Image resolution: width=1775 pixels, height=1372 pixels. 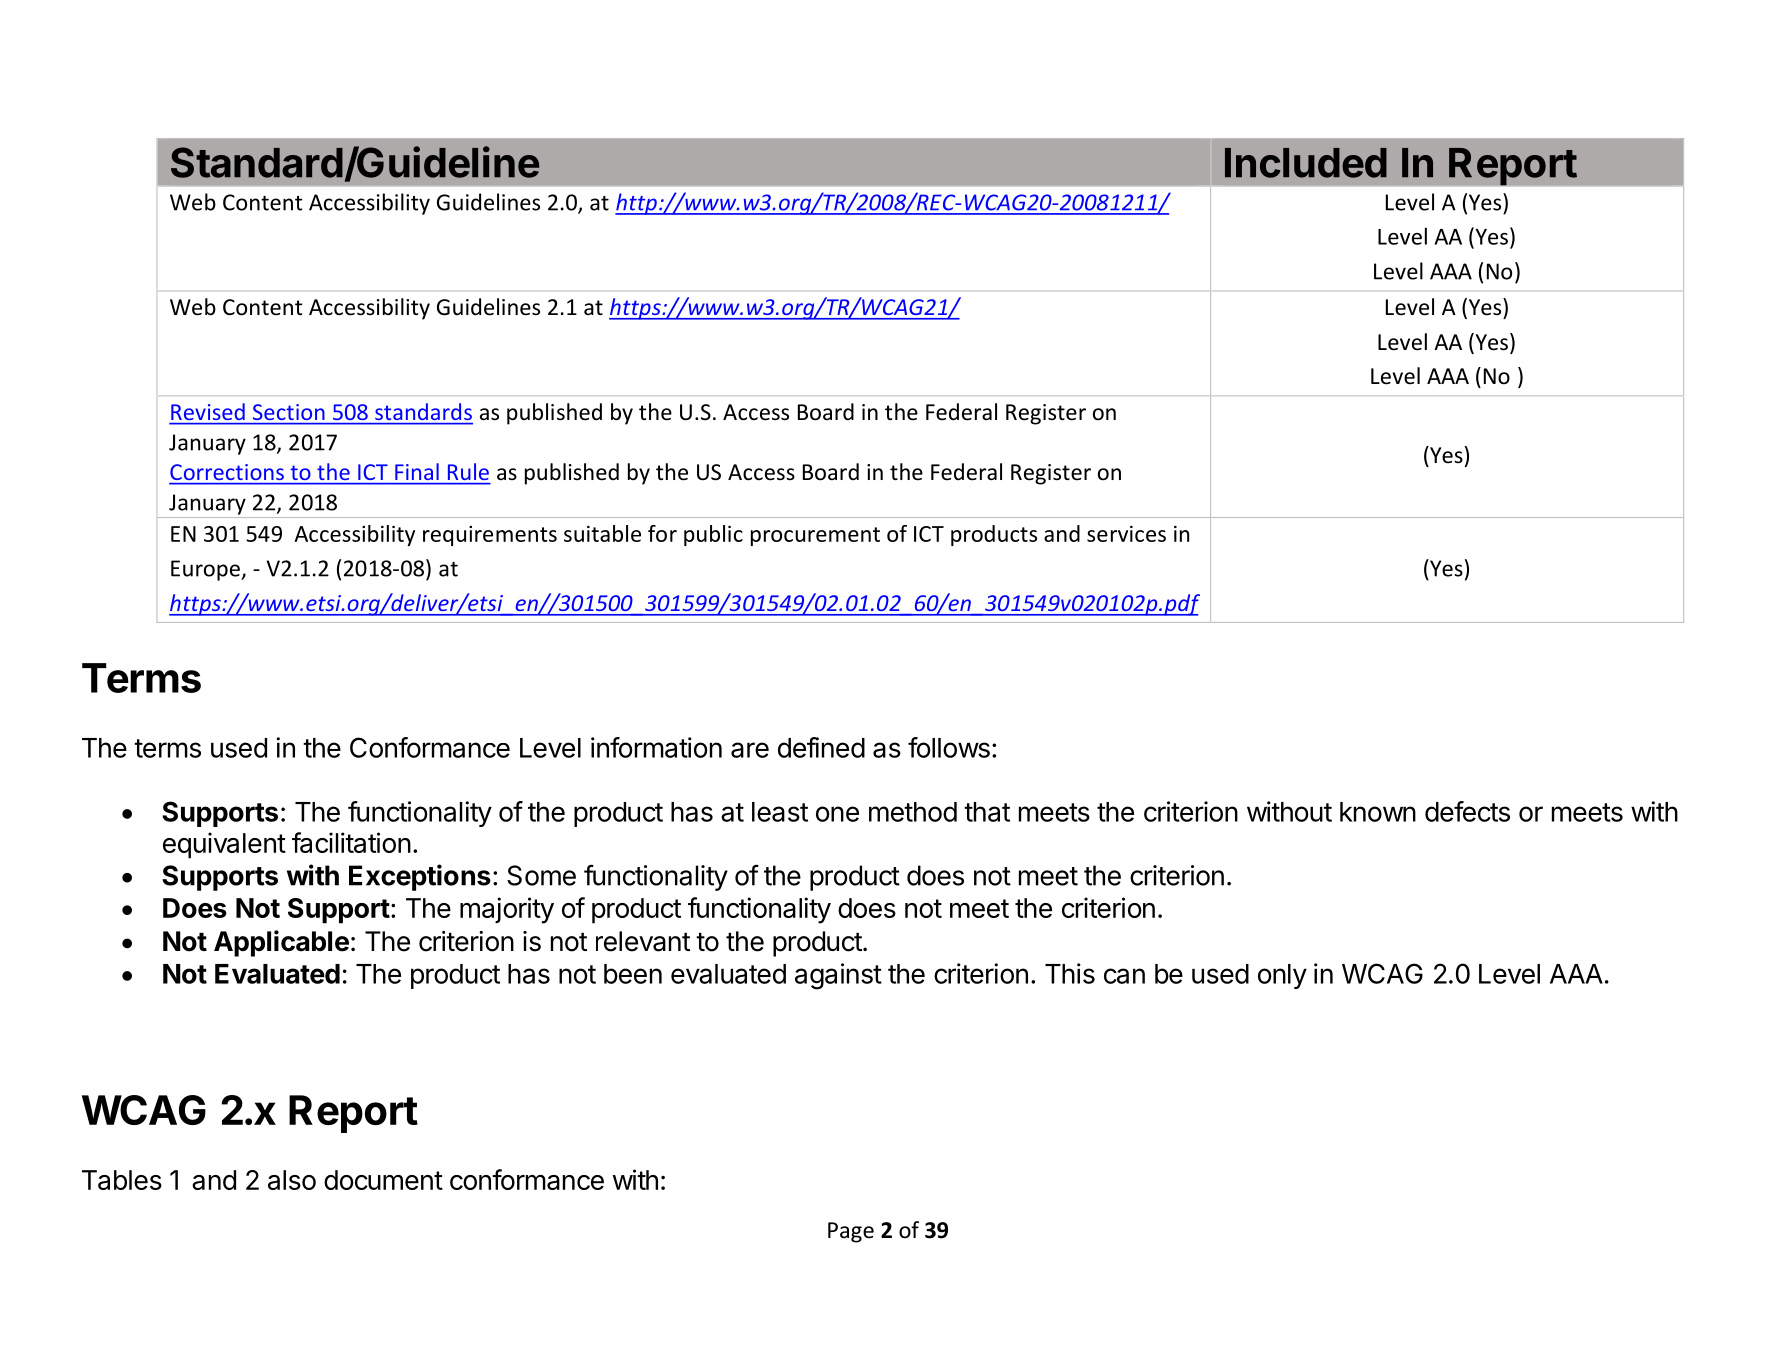 I want to click on services, so click(x=1126, y=534).
